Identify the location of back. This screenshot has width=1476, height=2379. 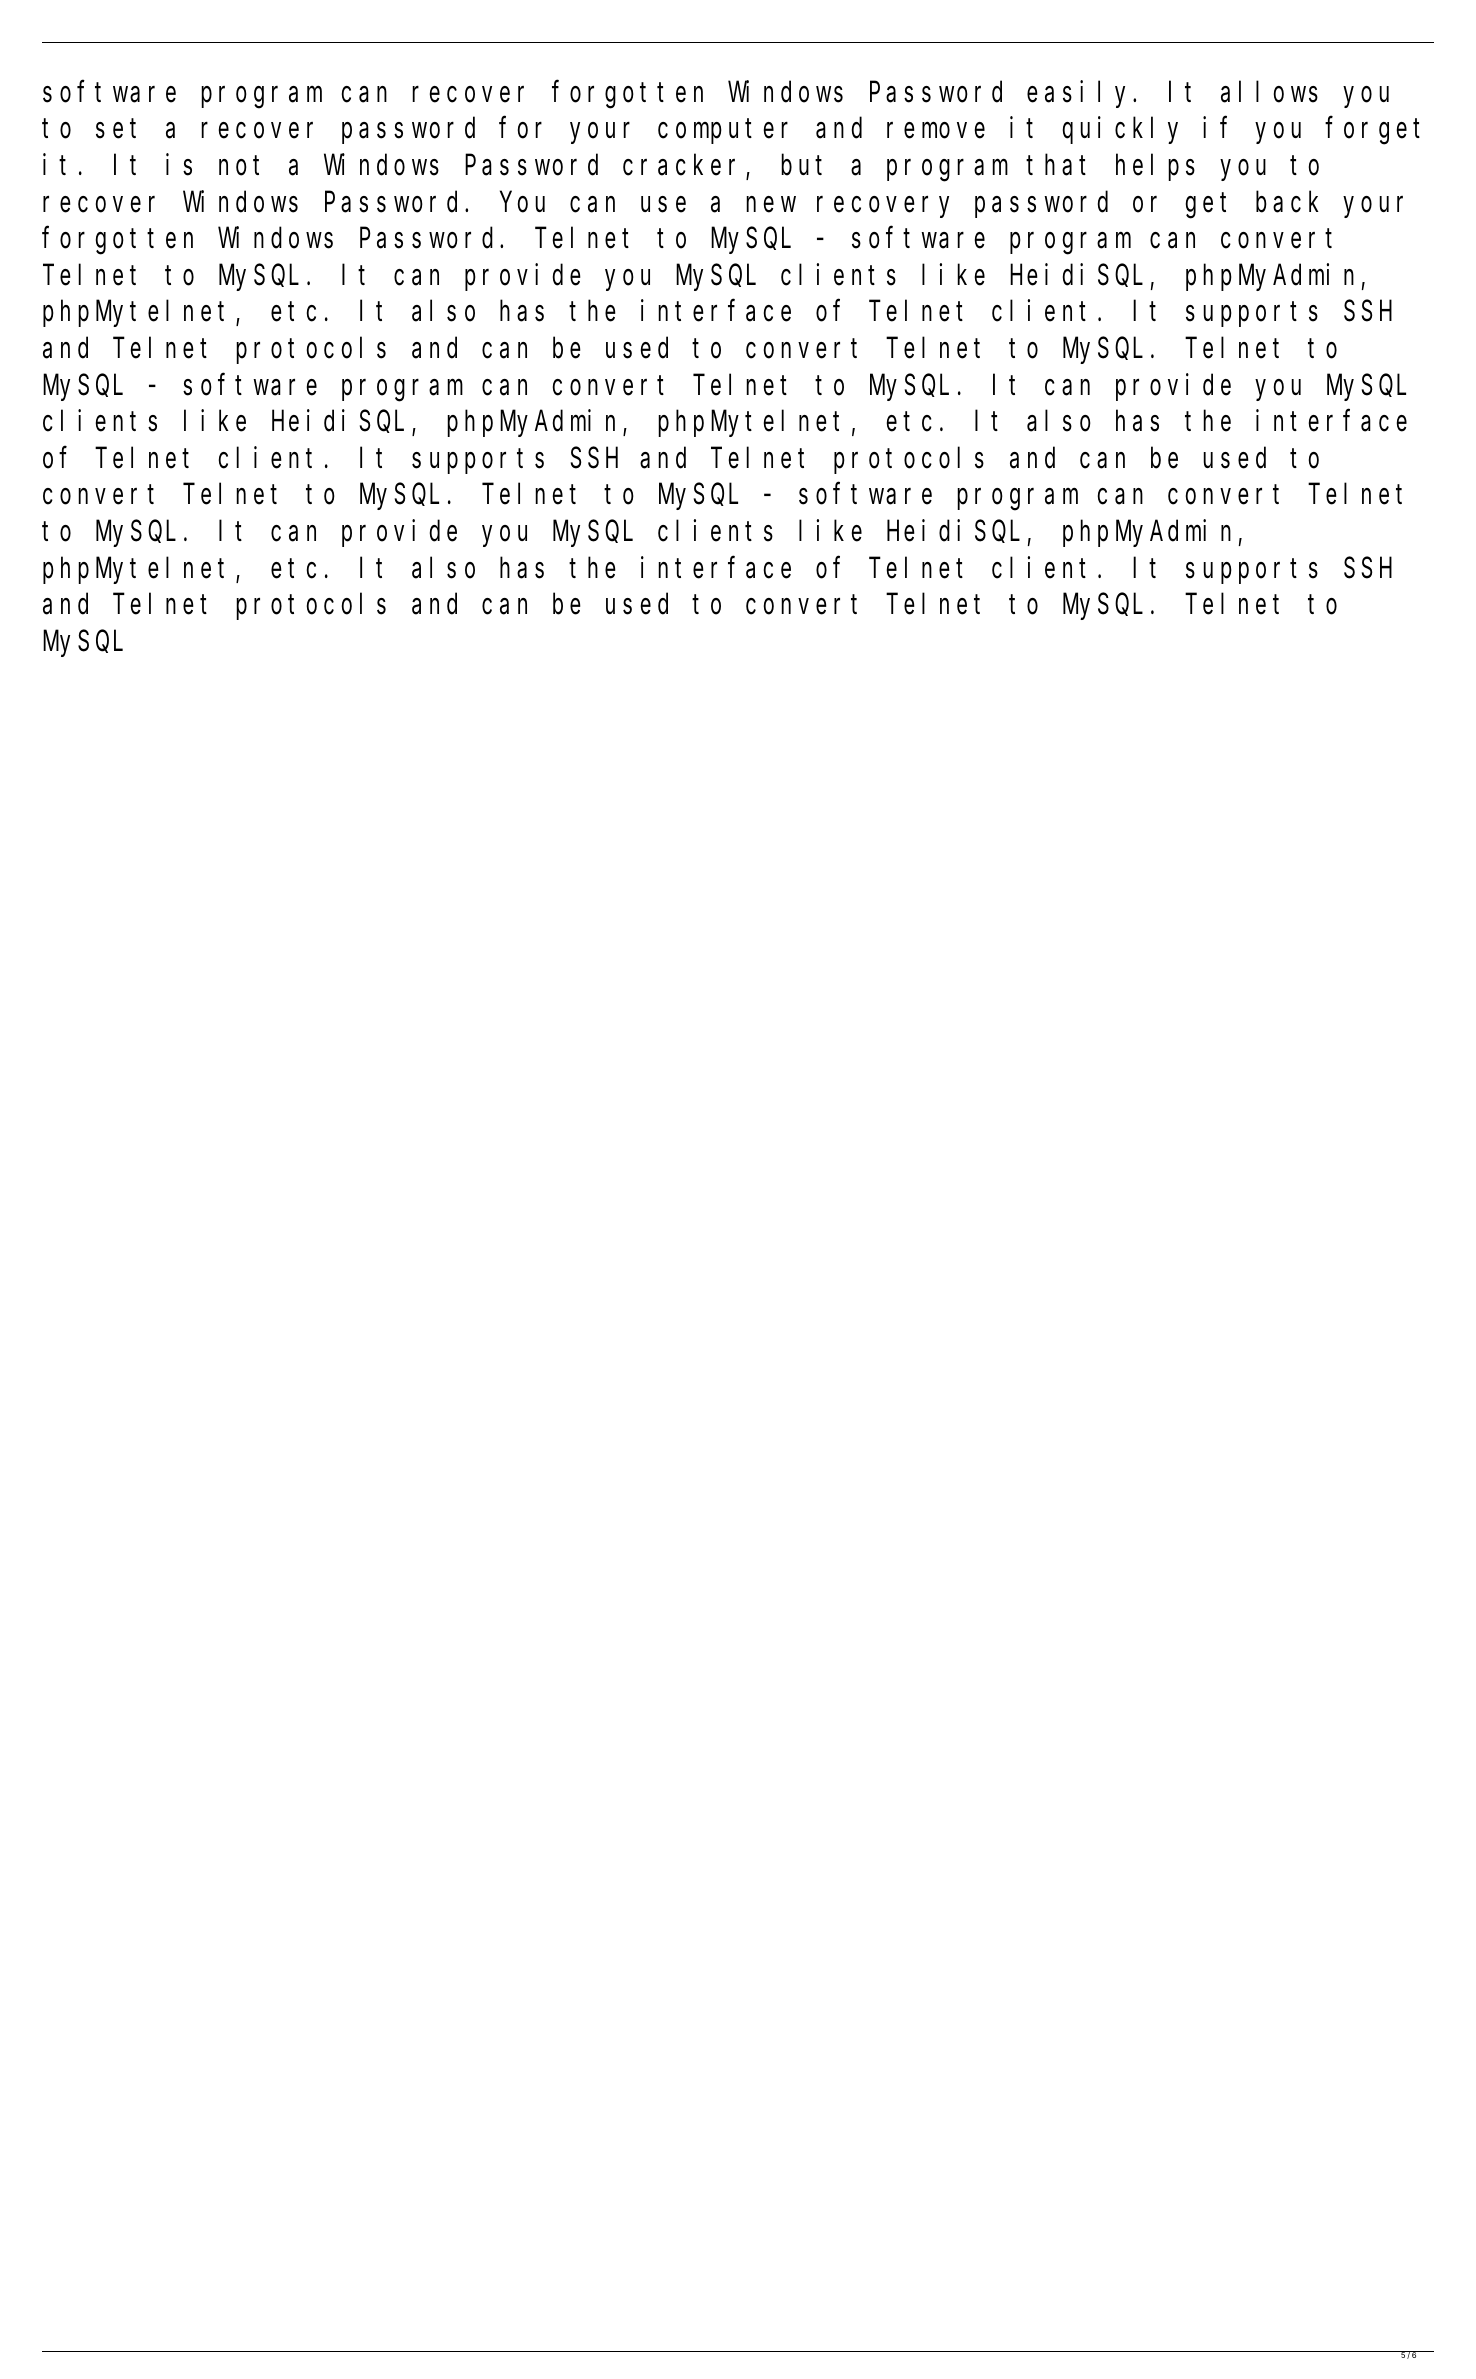
(1287, 202).
